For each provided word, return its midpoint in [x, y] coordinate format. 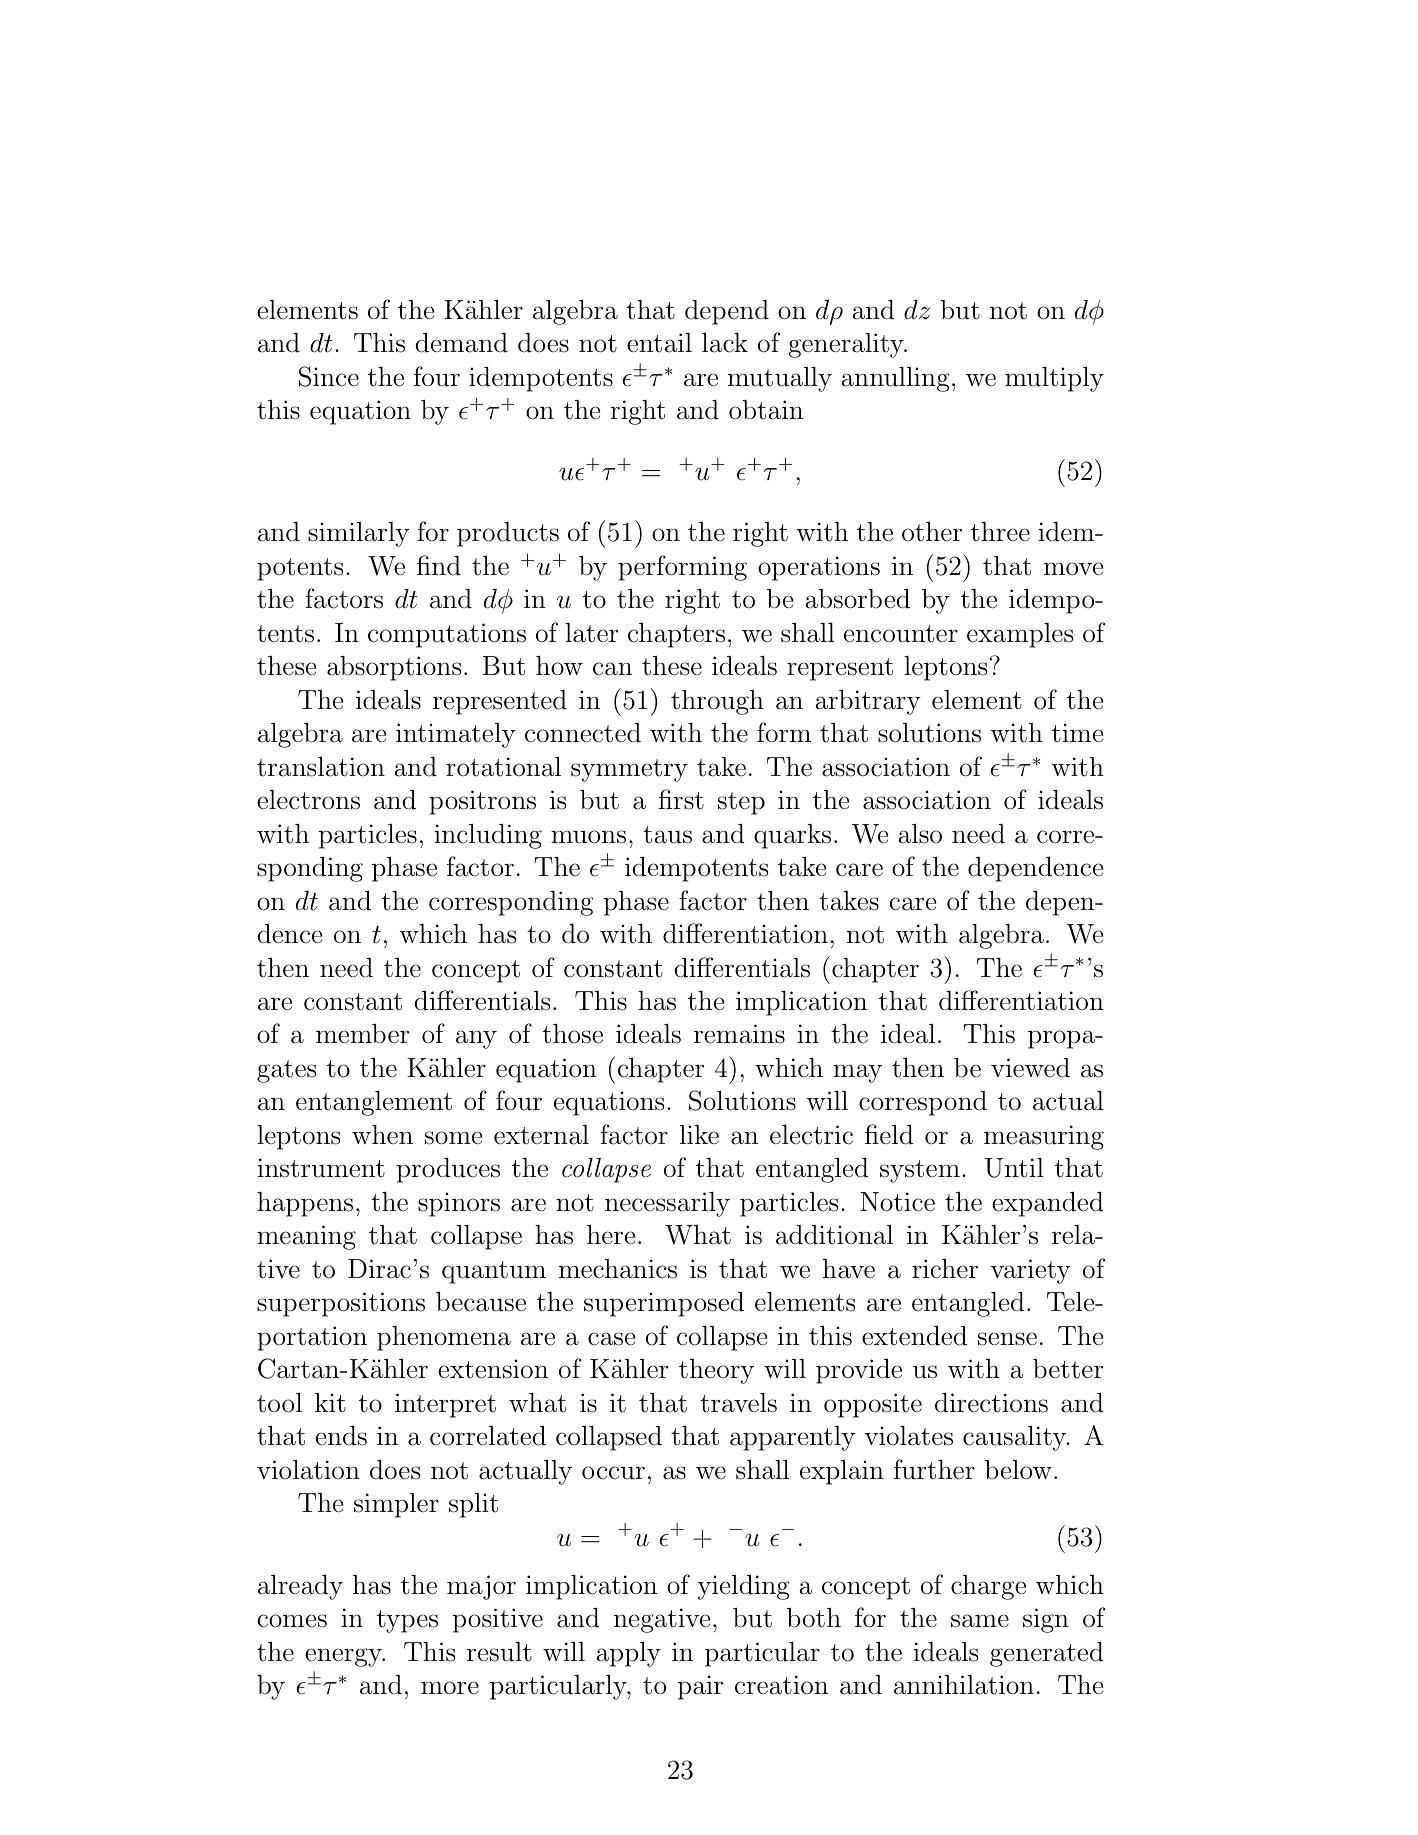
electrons [308, 800]
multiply [1054, 379]
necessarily [667, 1204]
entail [659, 343]
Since [329, 376]
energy [344, 1657]
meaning [306, 1237]
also [920, 834]
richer [945, 1269]
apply [628, 1654]
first [681, 799]
